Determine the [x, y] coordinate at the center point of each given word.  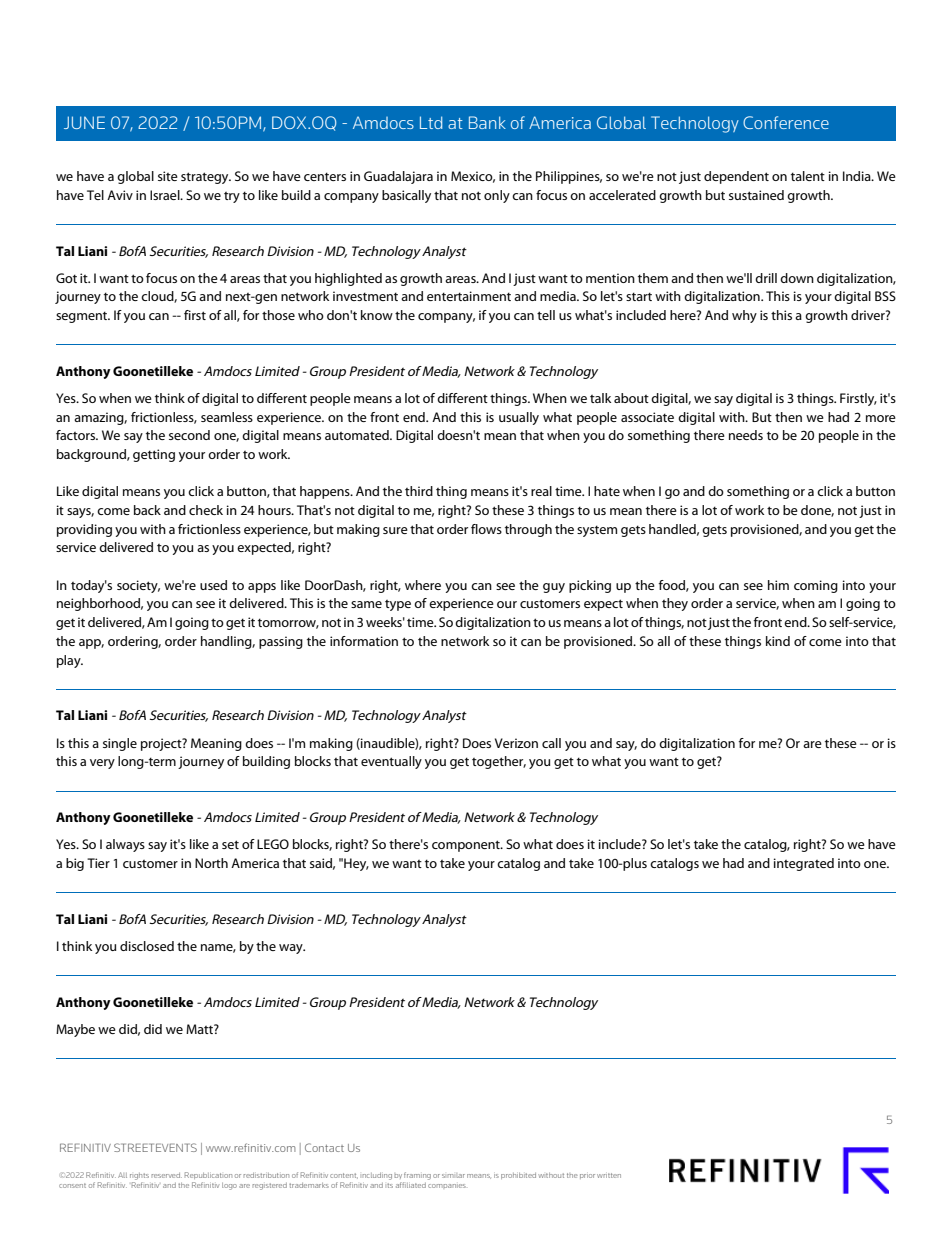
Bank [487, 122]
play [70, 661]
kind [778, 641]
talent [808, 176]
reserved [166, 1175]
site [168, 176]
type [398, 605]
